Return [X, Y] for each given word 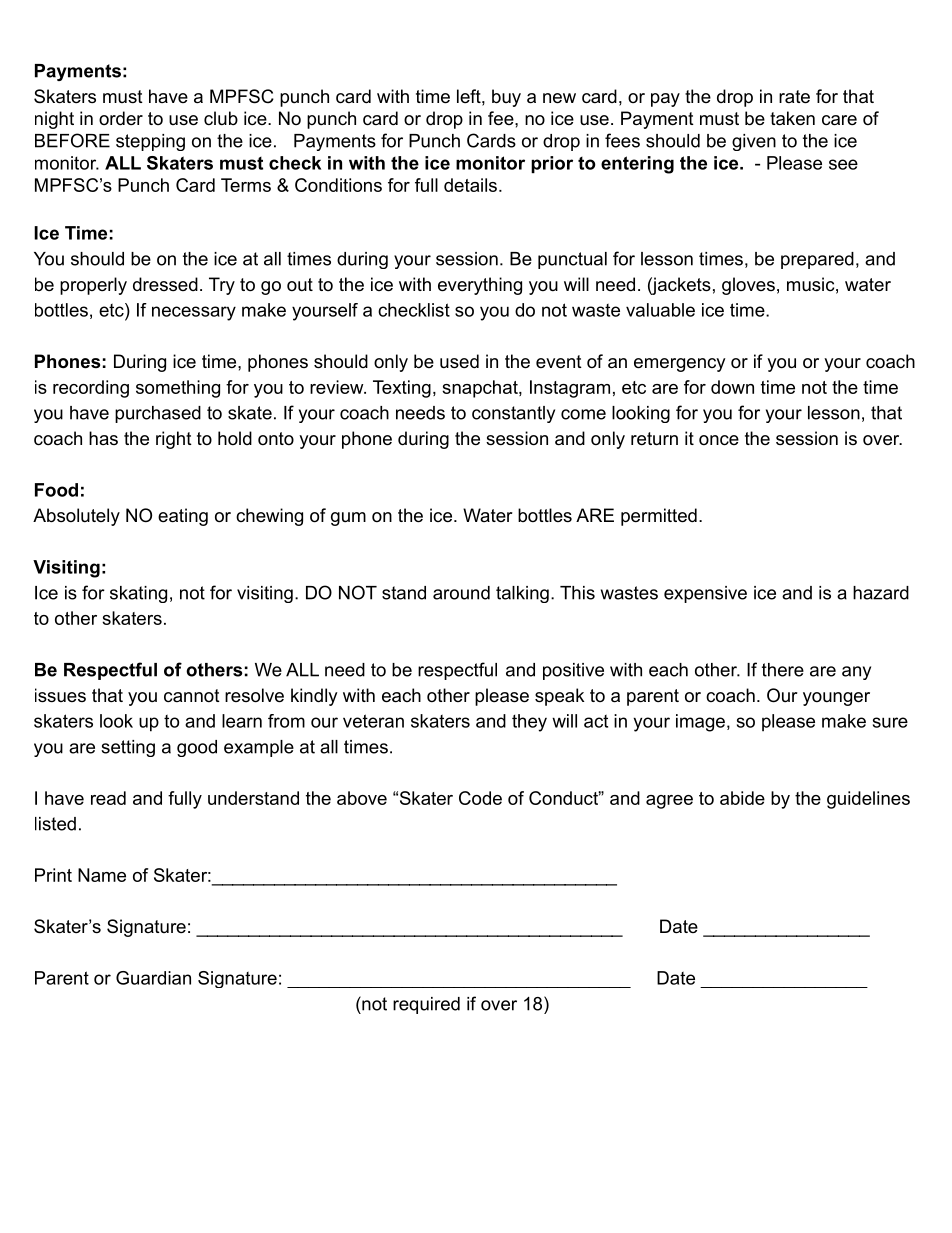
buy [506, 98]
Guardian [153, 978]
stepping [150, 142]
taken [792, 118]
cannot [192, 695]
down [732, 387]
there [783, 670]
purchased [158, 414]
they [529, 723]
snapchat [481, 389]
